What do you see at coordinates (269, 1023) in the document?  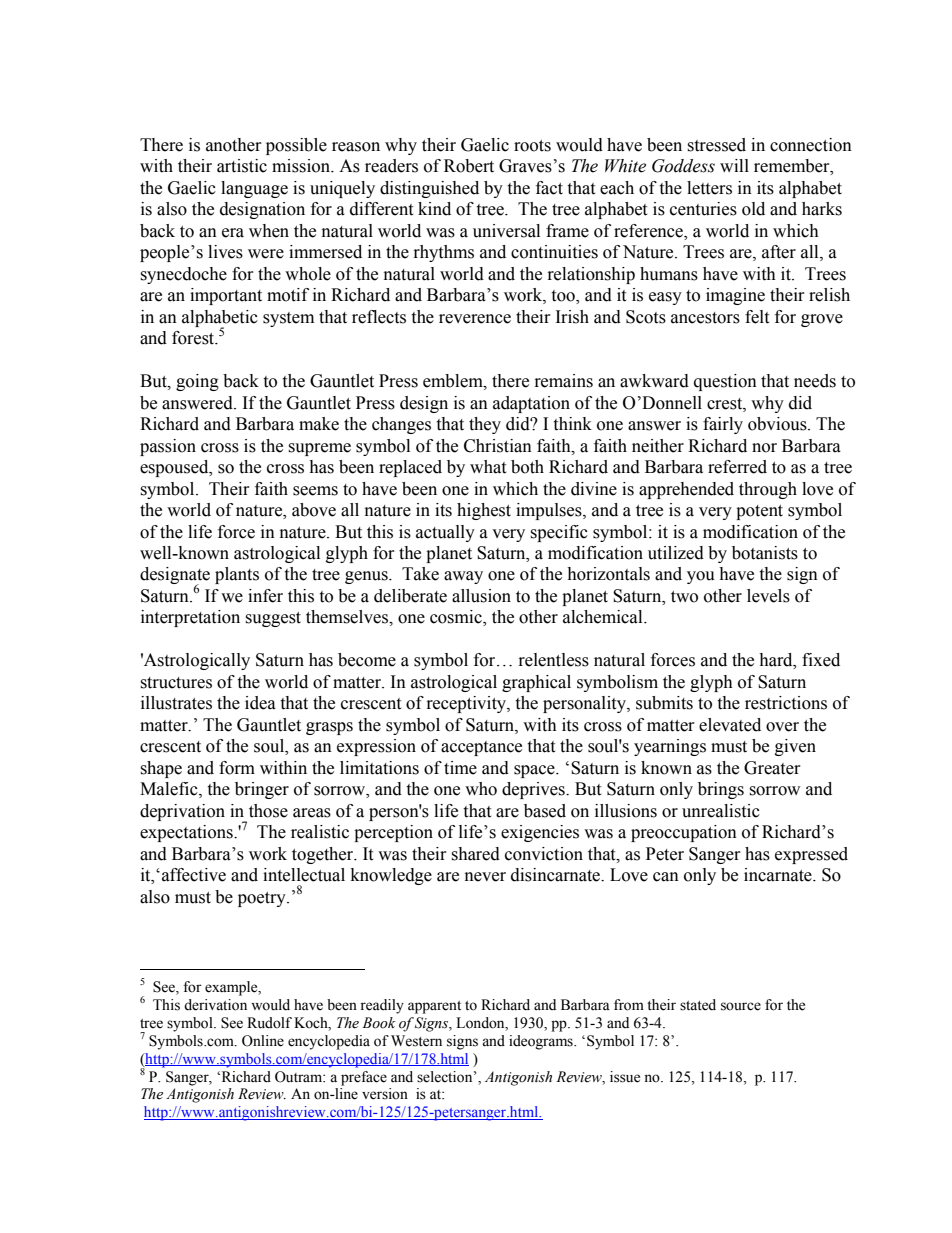 I see `Rudolf` at bounding box center [269, 1023].
